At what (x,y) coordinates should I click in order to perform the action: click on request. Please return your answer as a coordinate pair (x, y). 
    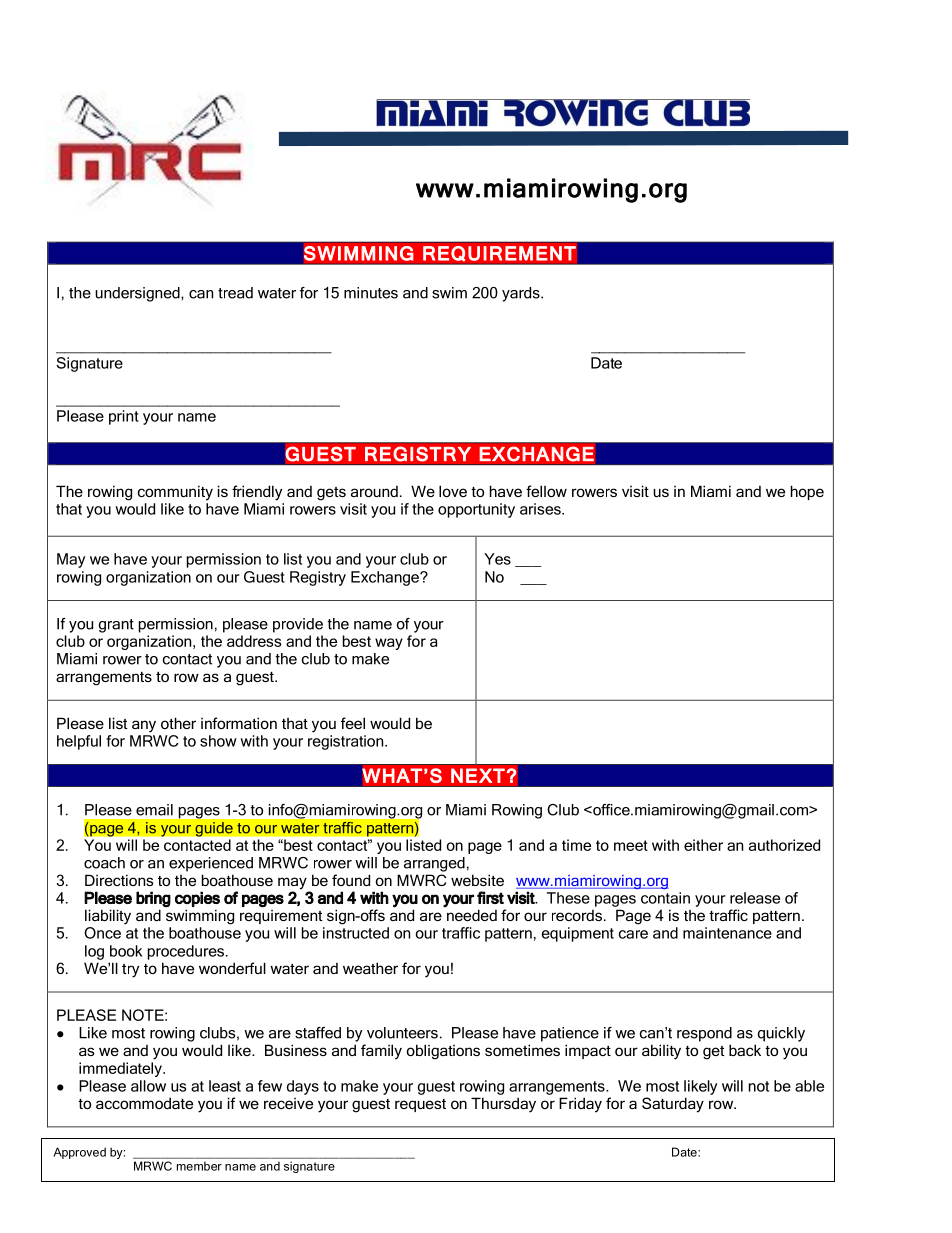
    Looking at the image, I should click on (420, 1105).
